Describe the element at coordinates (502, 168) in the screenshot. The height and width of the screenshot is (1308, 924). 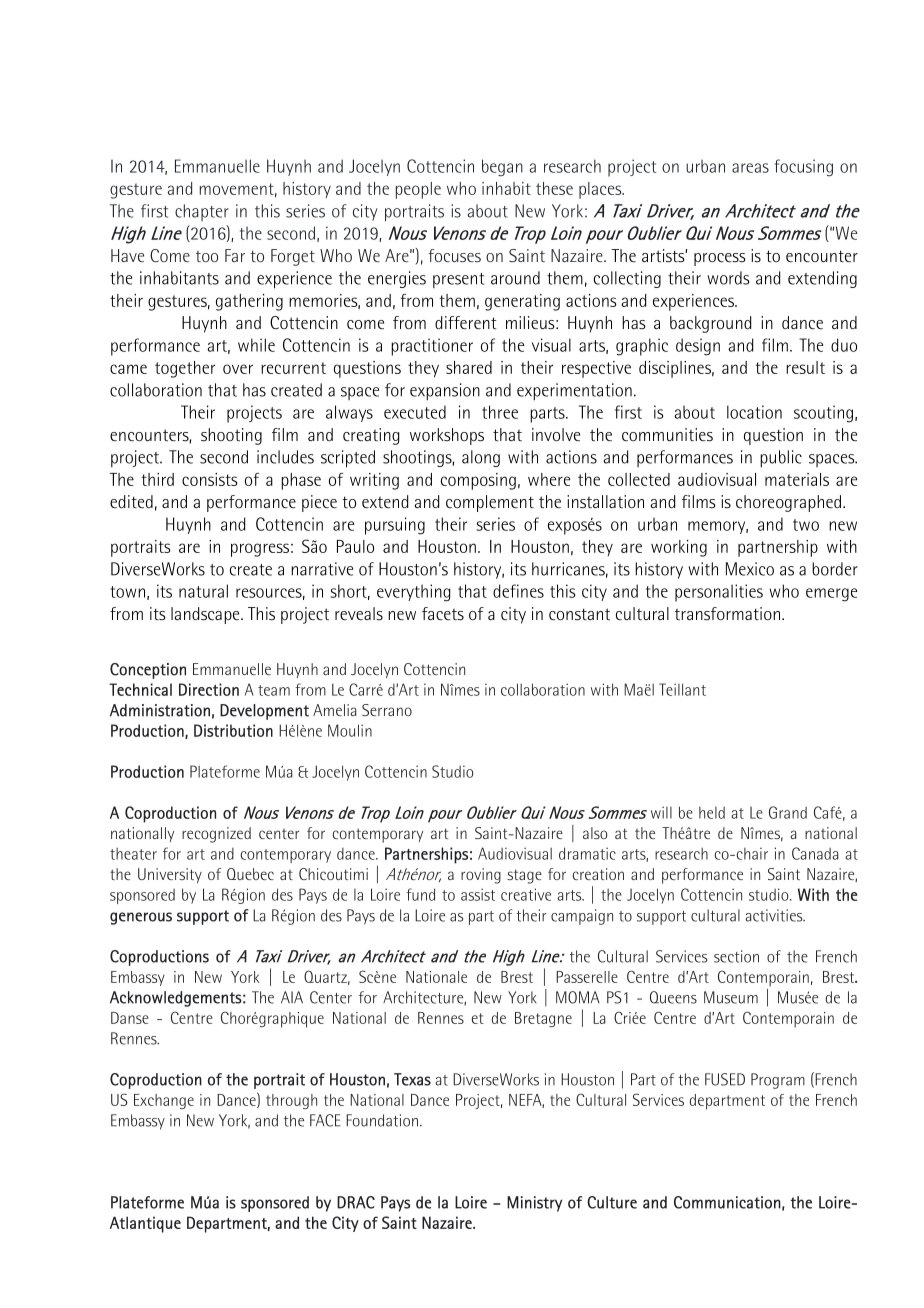
I see `began` at that location.
